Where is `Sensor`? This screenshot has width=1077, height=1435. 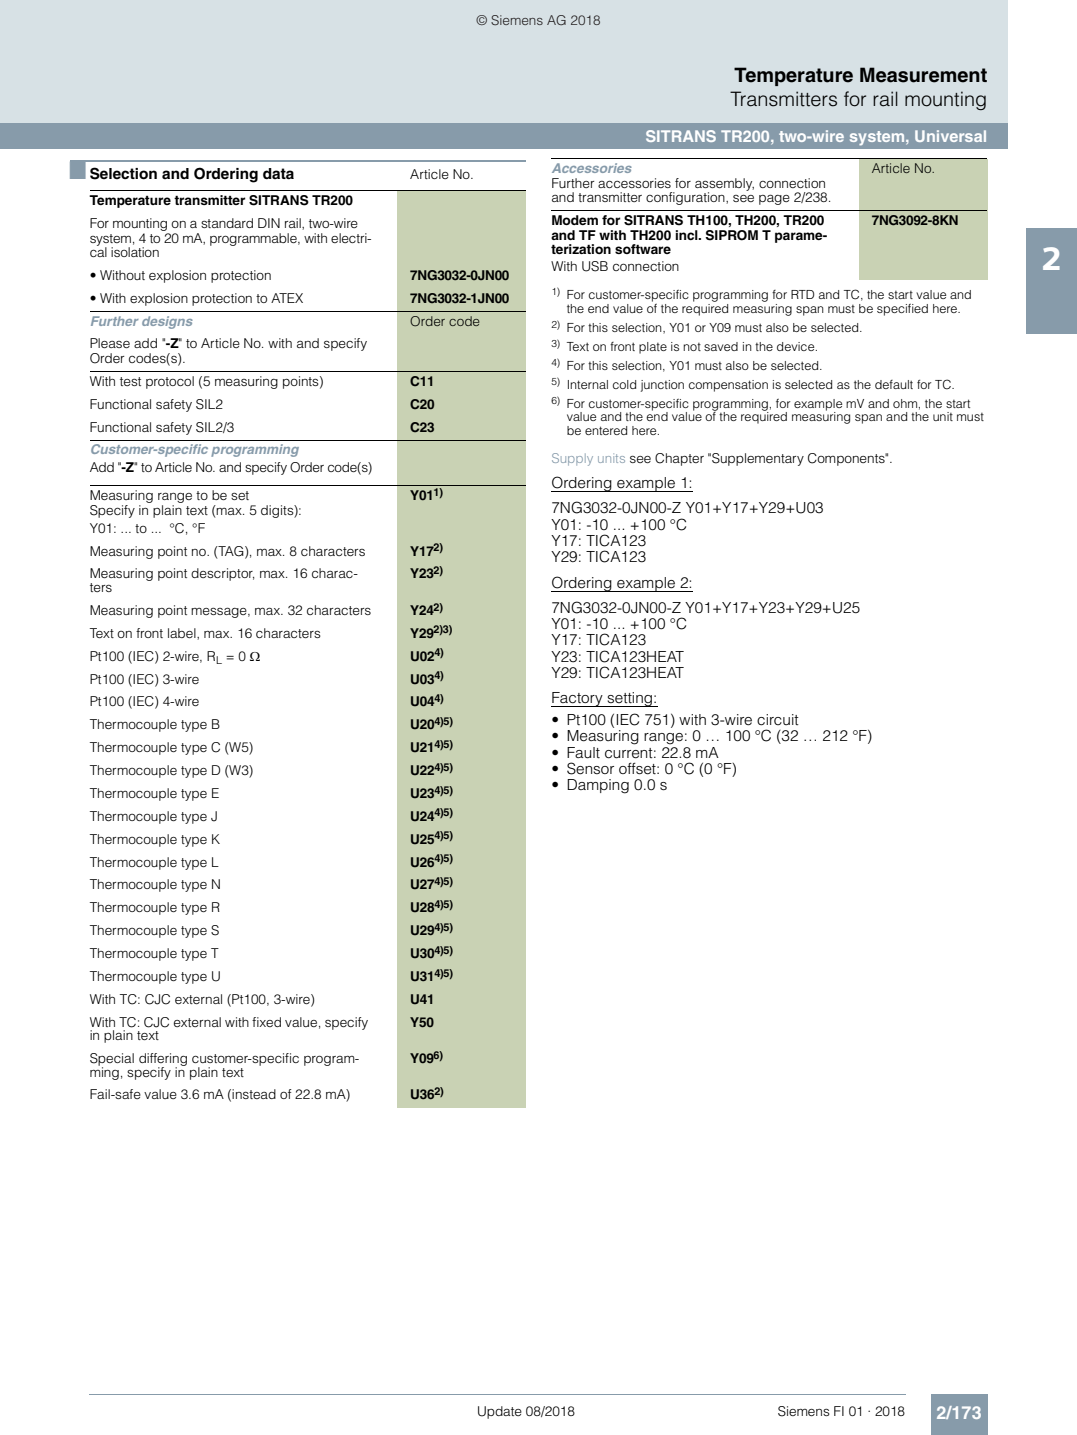 Sensor is located at coordinates (590, 768).
